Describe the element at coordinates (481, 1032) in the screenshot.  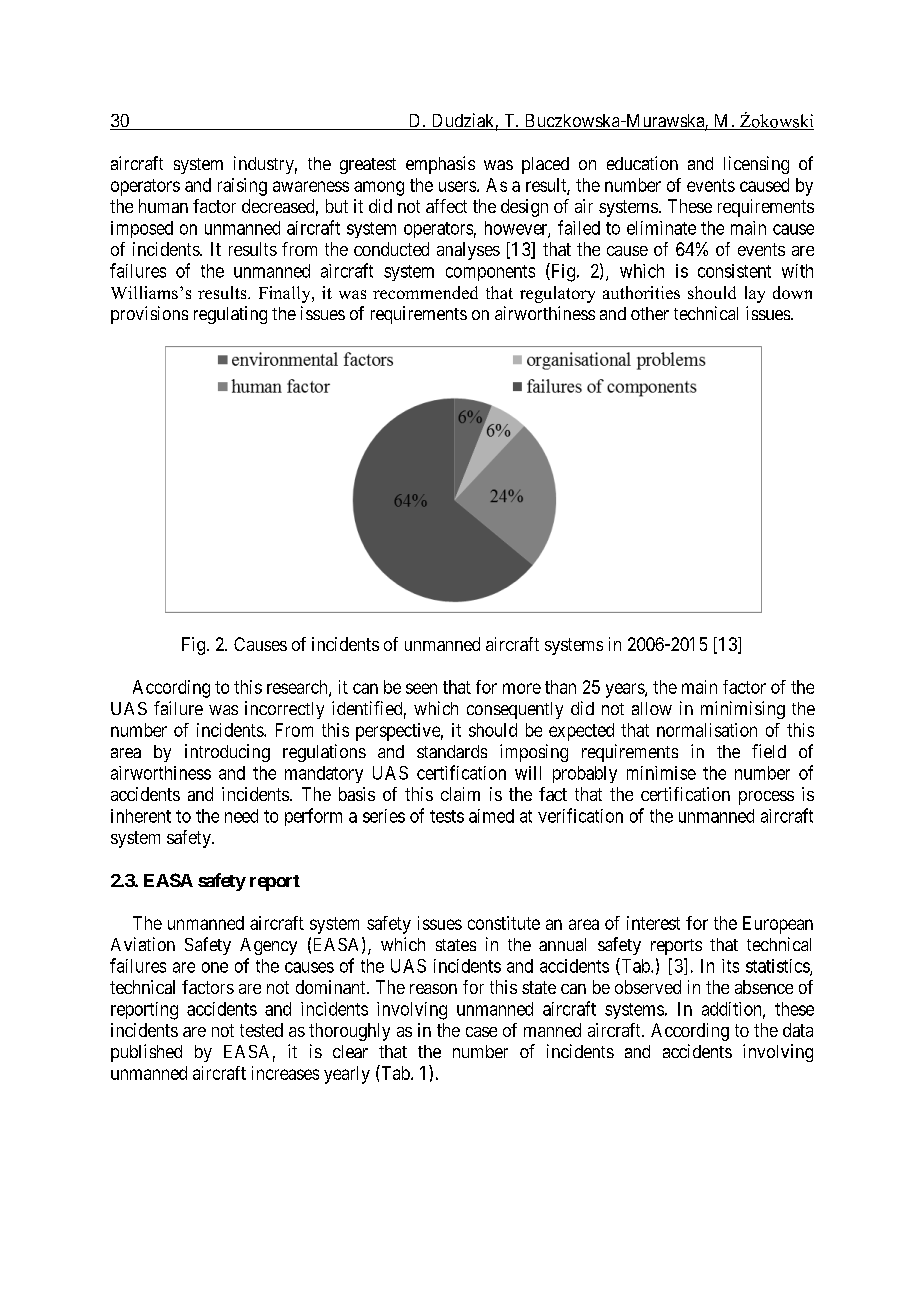
I see `case` at that location.
